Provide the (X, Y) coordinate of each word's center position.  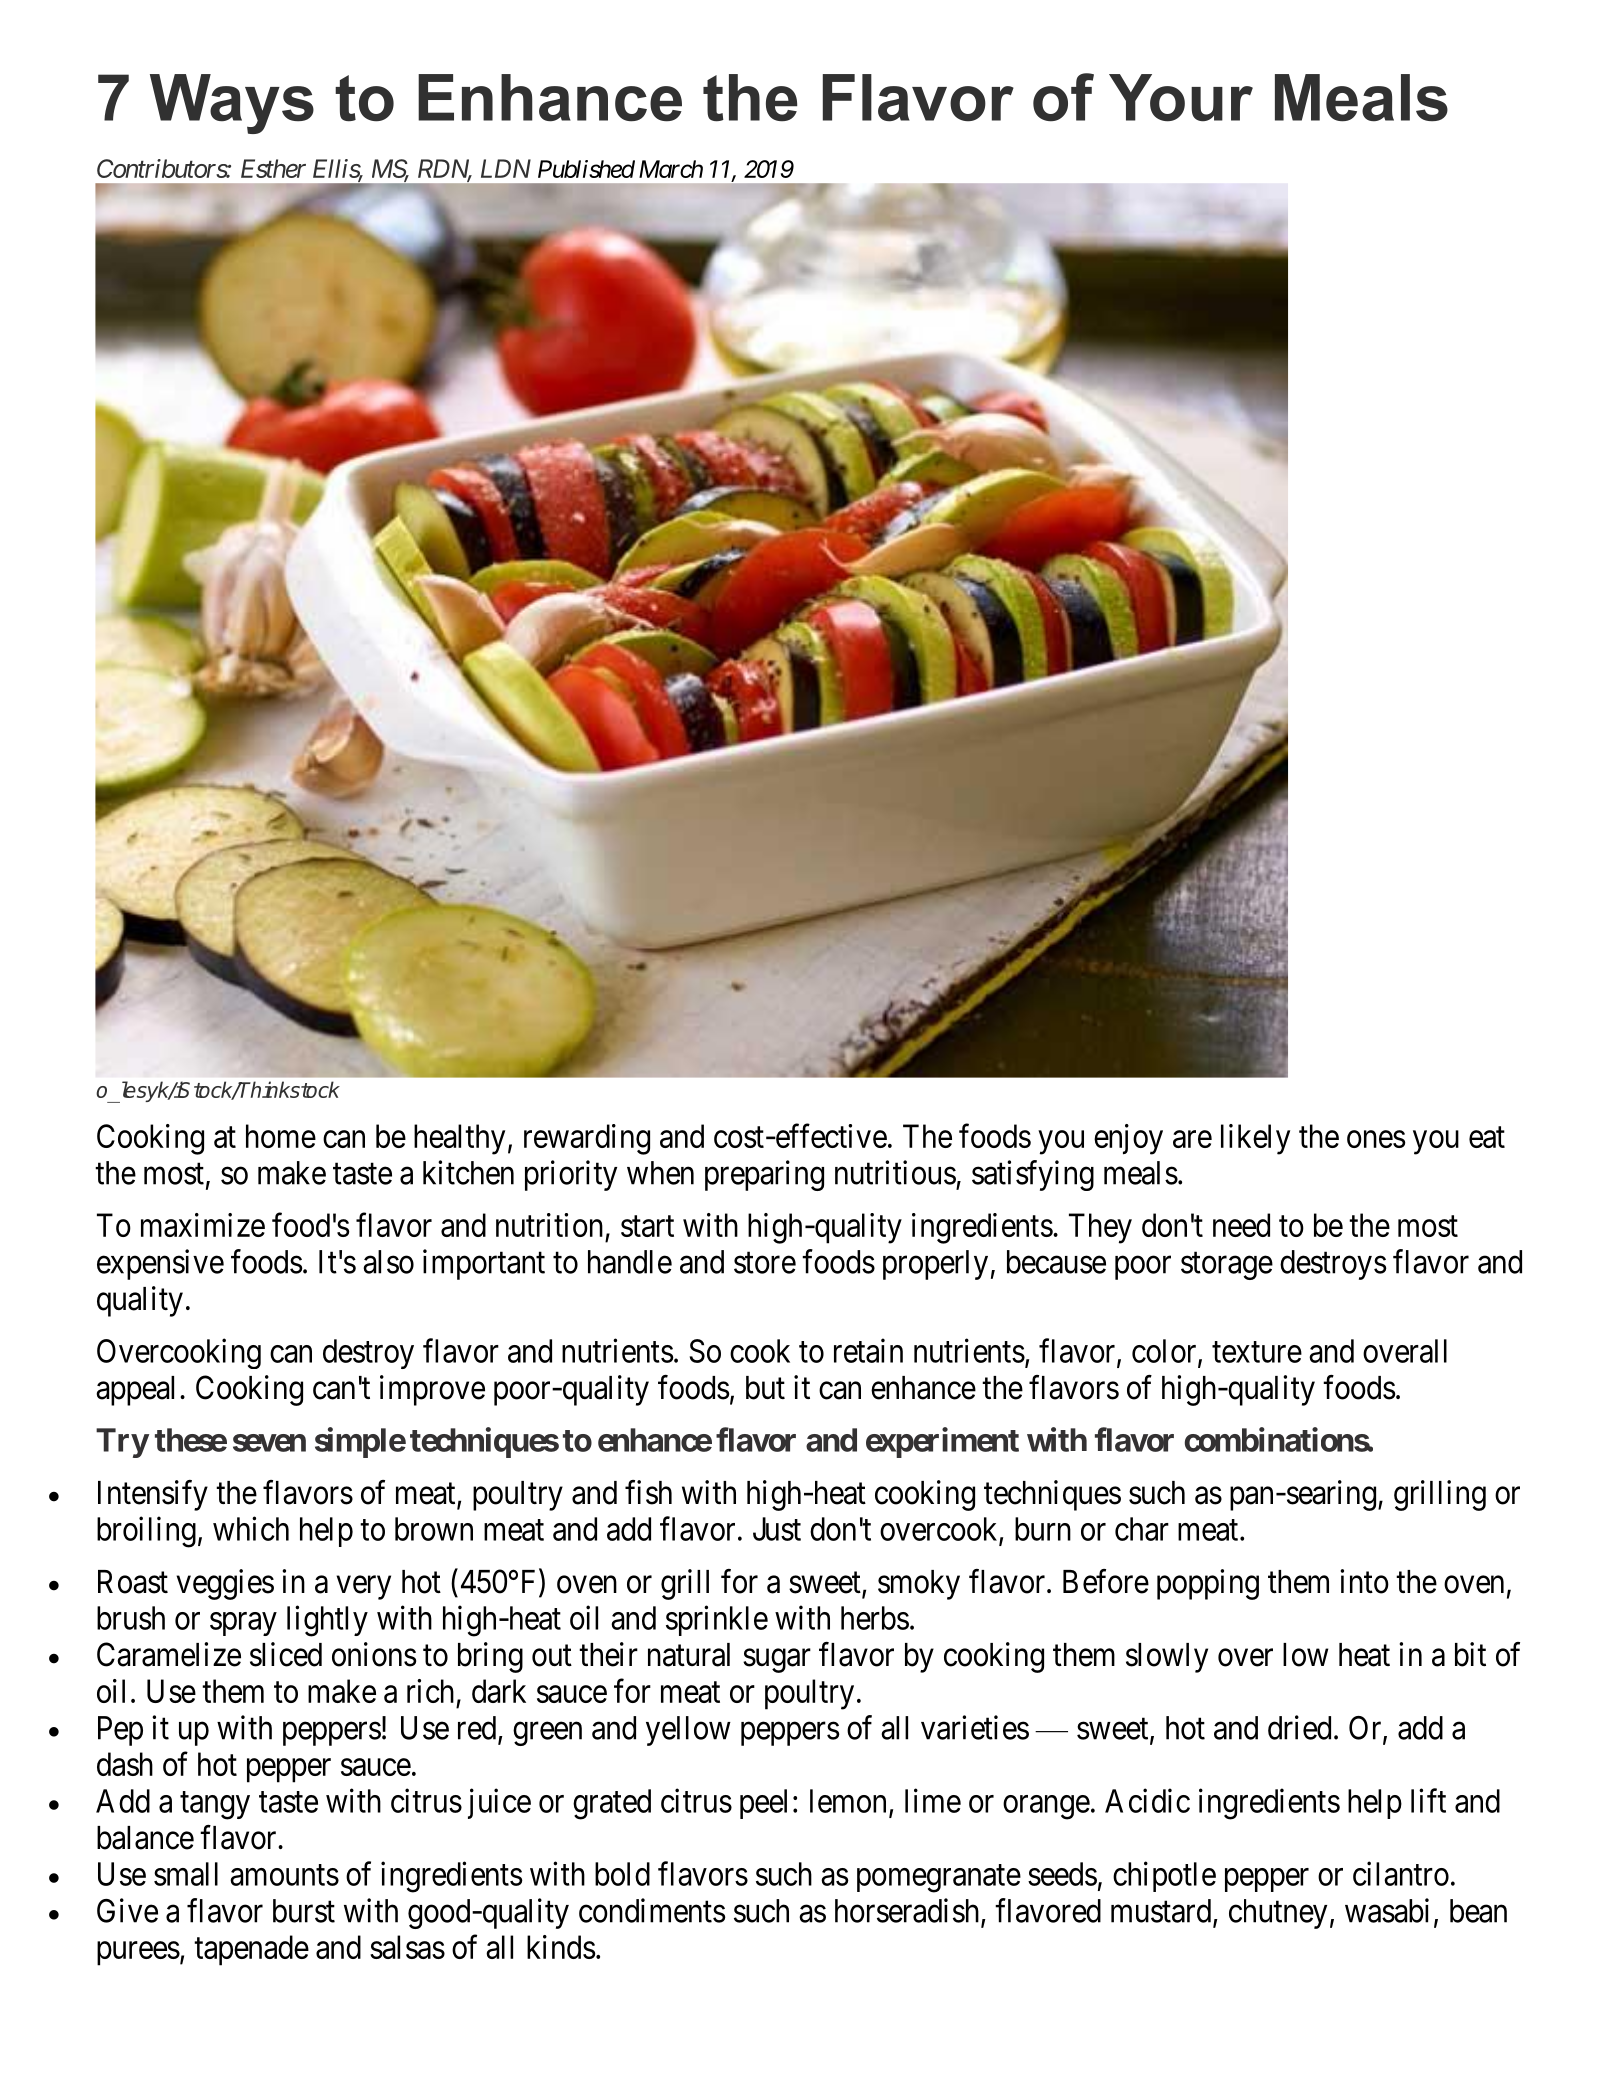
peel (763, 1804)
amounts (284, 1875)
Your (1181, 98)
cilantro (1401, 1873)
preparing (764, 1175)
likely (1255, 1139)
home (281, 1136)
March (671, 169)
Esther (273, 168)
